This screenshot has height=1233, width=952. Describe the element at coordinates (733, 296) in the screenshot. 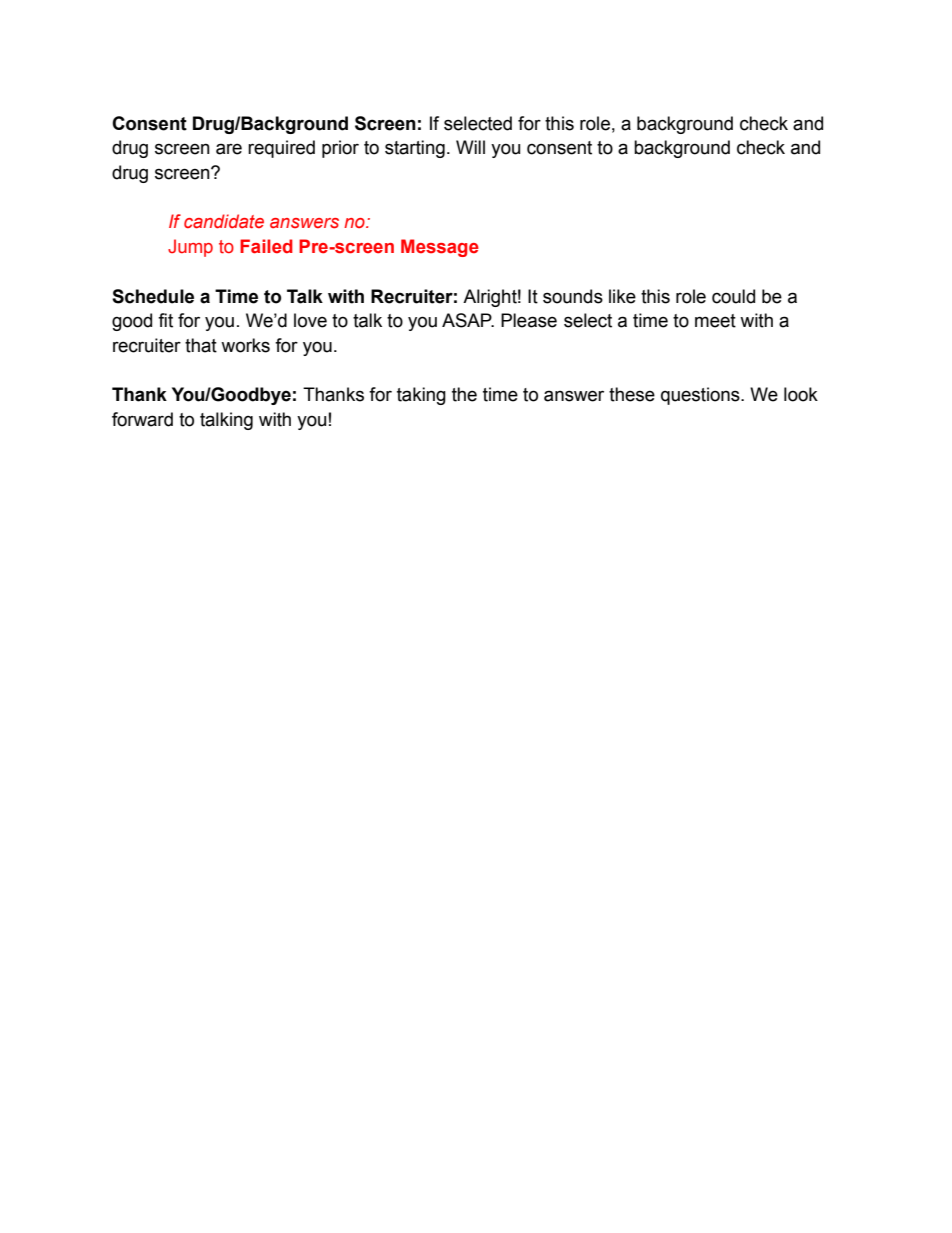

I see `could` at that location.
